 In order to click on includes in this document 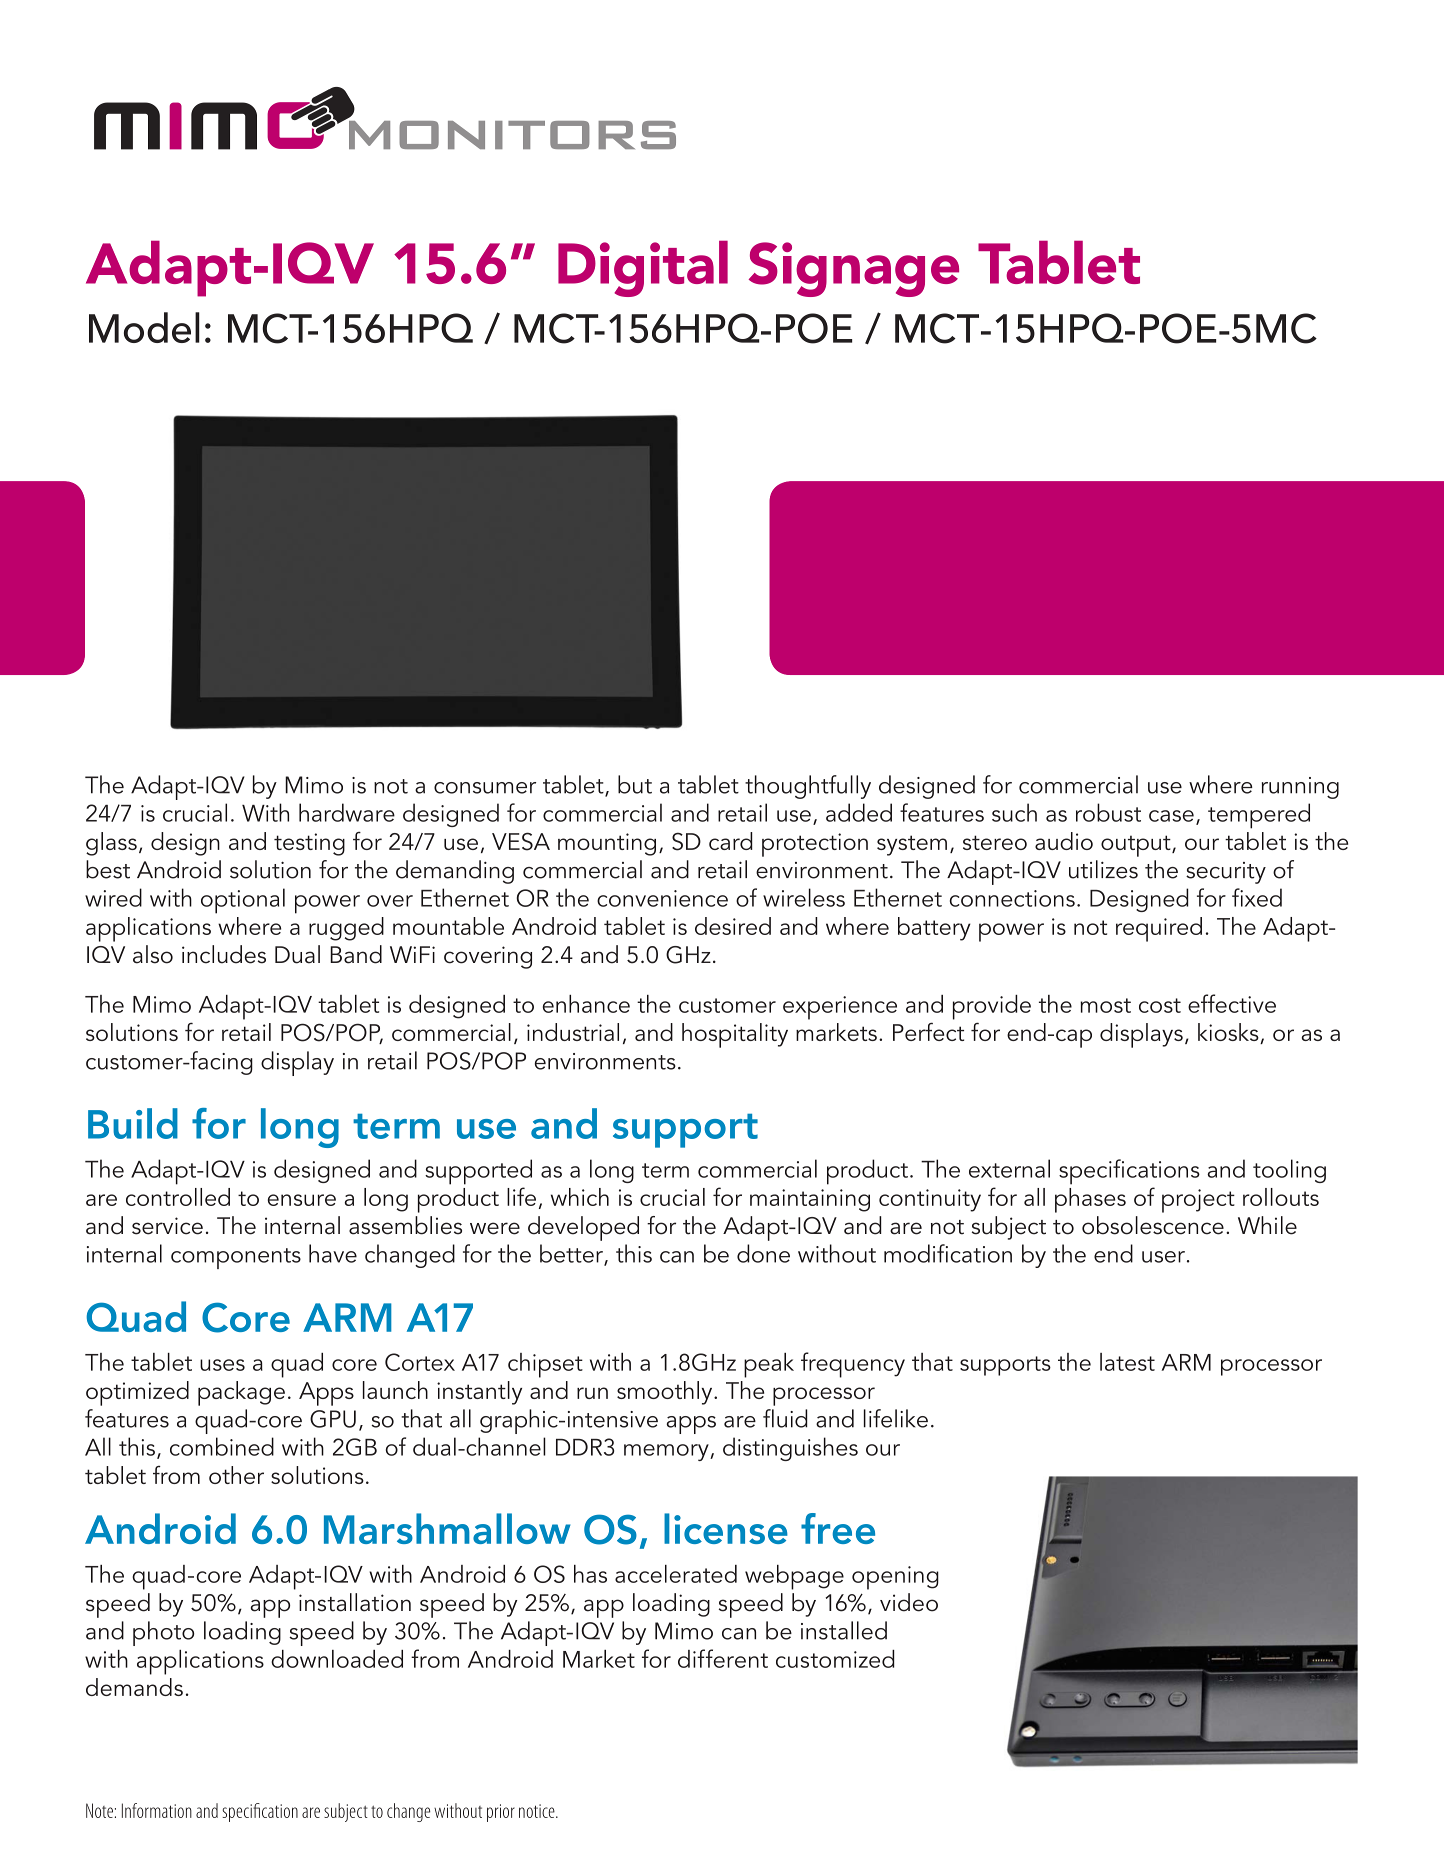, I will do `click(224, 954)`.
